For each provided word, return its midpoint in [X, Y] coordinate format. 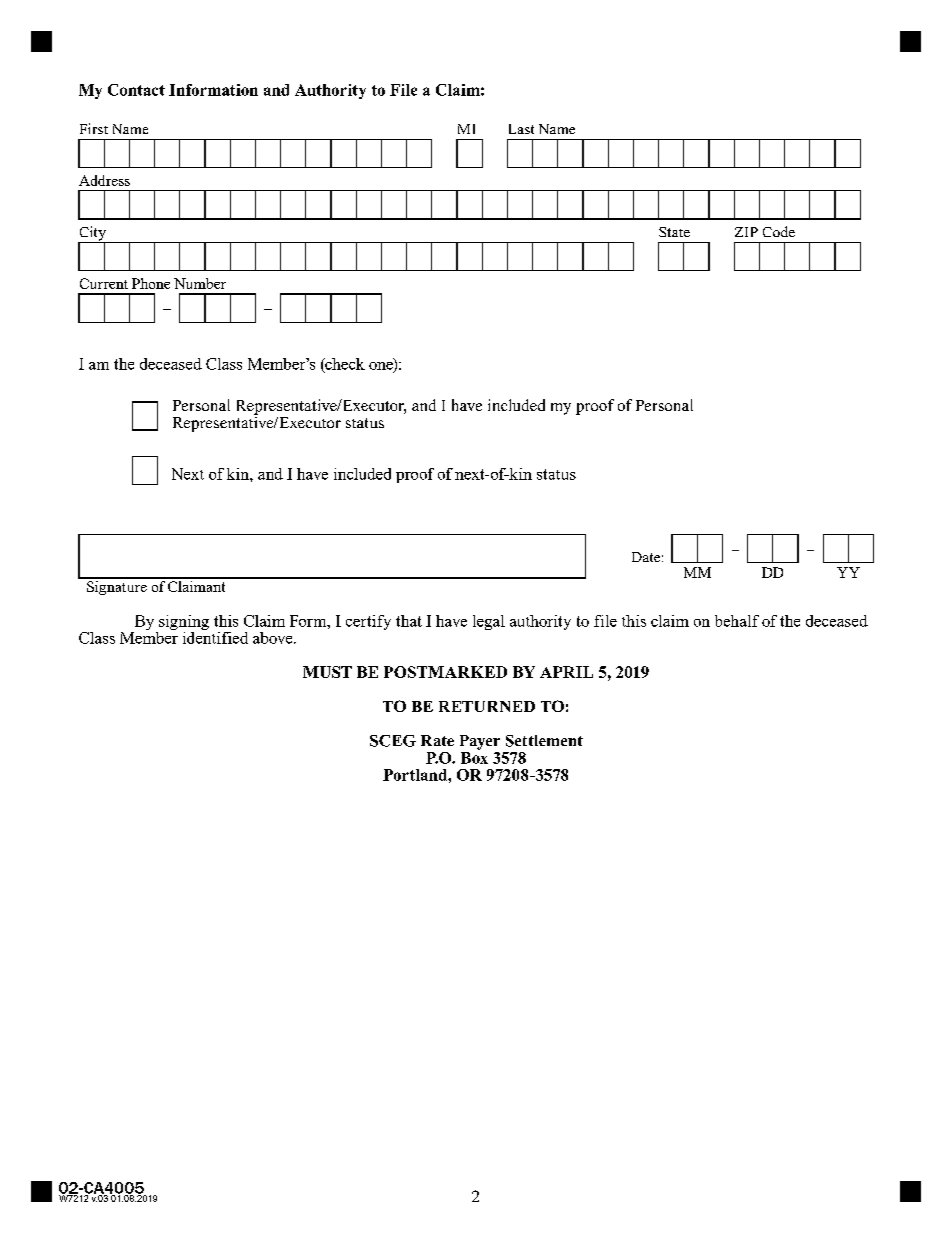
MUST [327, 672]
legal [489, 622]
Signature [117, 586]
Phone [151, 283]
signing [183, 624]
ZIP [746, 232]
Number [200, 283]
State [674, 232]
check [344, 365]
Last [521, 129]
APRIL [566, 672]
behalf [737, 621]
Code [779, 231]
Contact [136, 90]
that [409, 621]
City [93, 234]
